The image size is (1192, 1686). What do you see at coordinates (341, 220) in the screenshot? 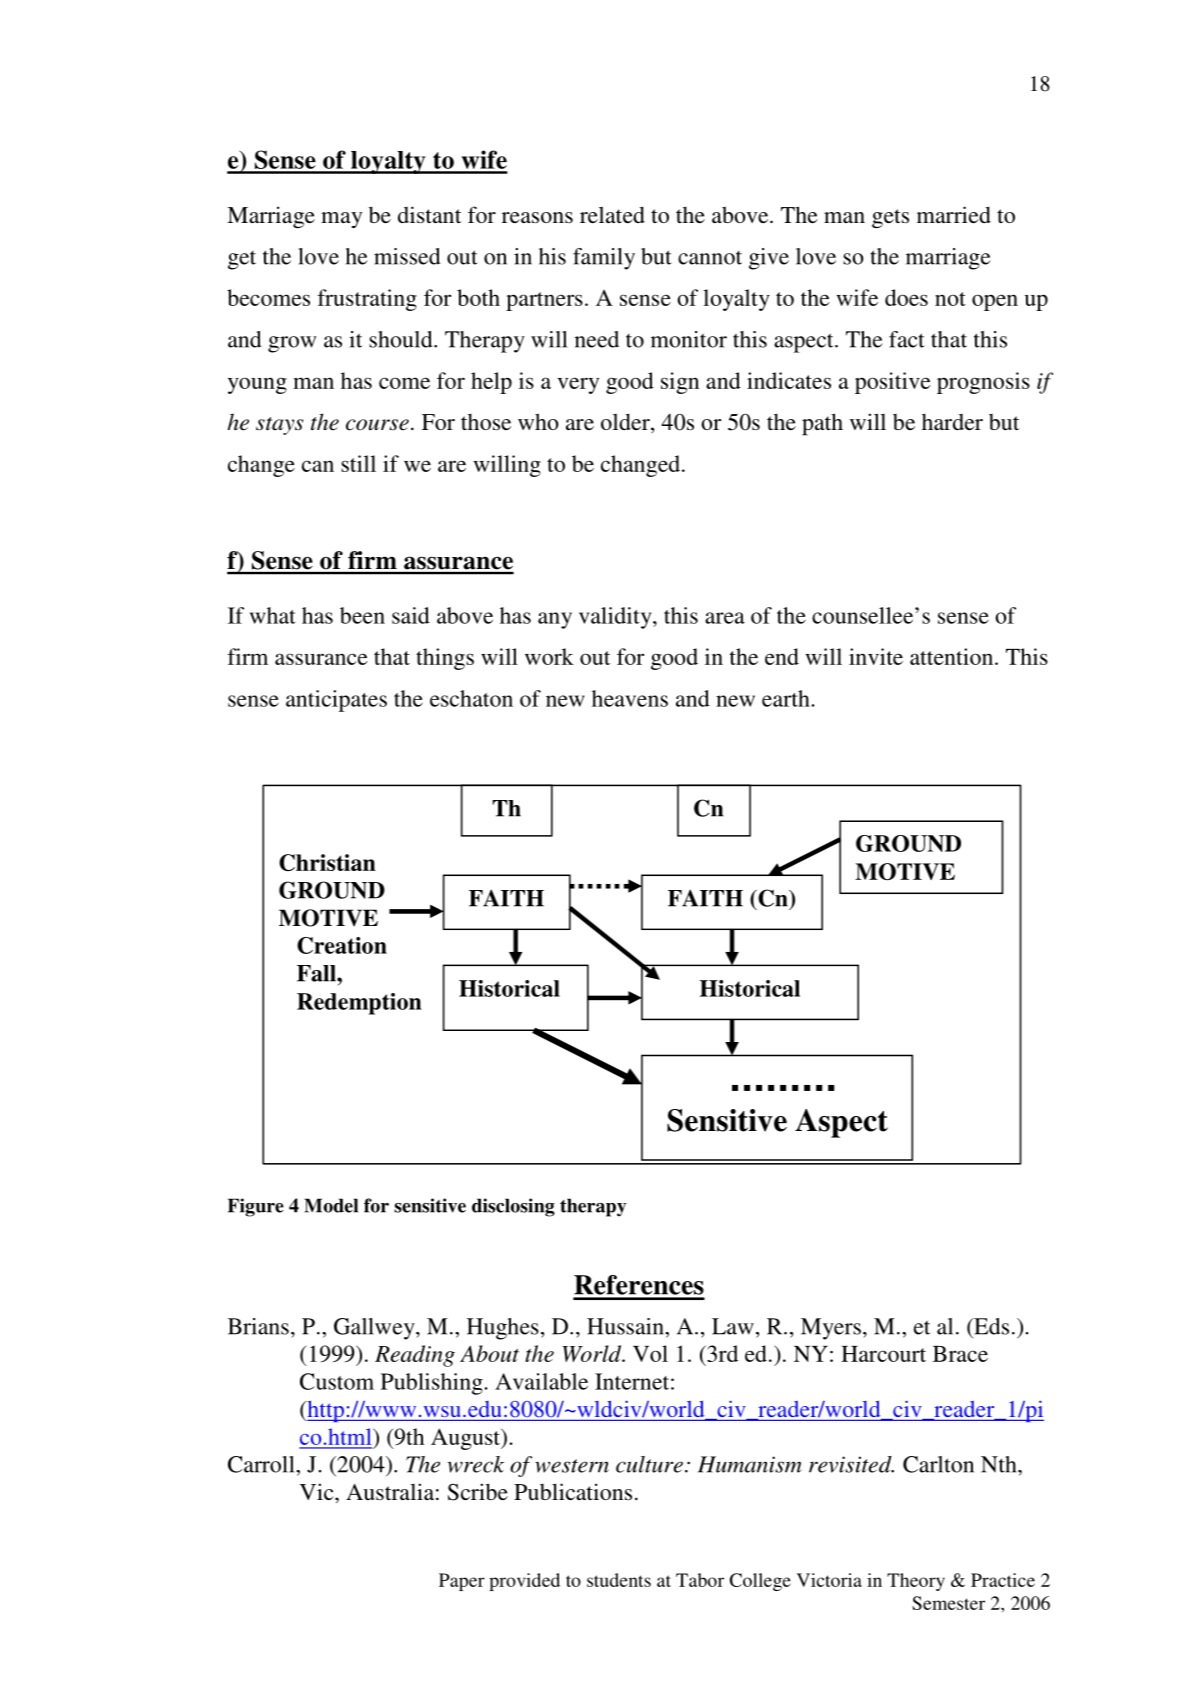
I see `may` at bounding box center [341, 220].
